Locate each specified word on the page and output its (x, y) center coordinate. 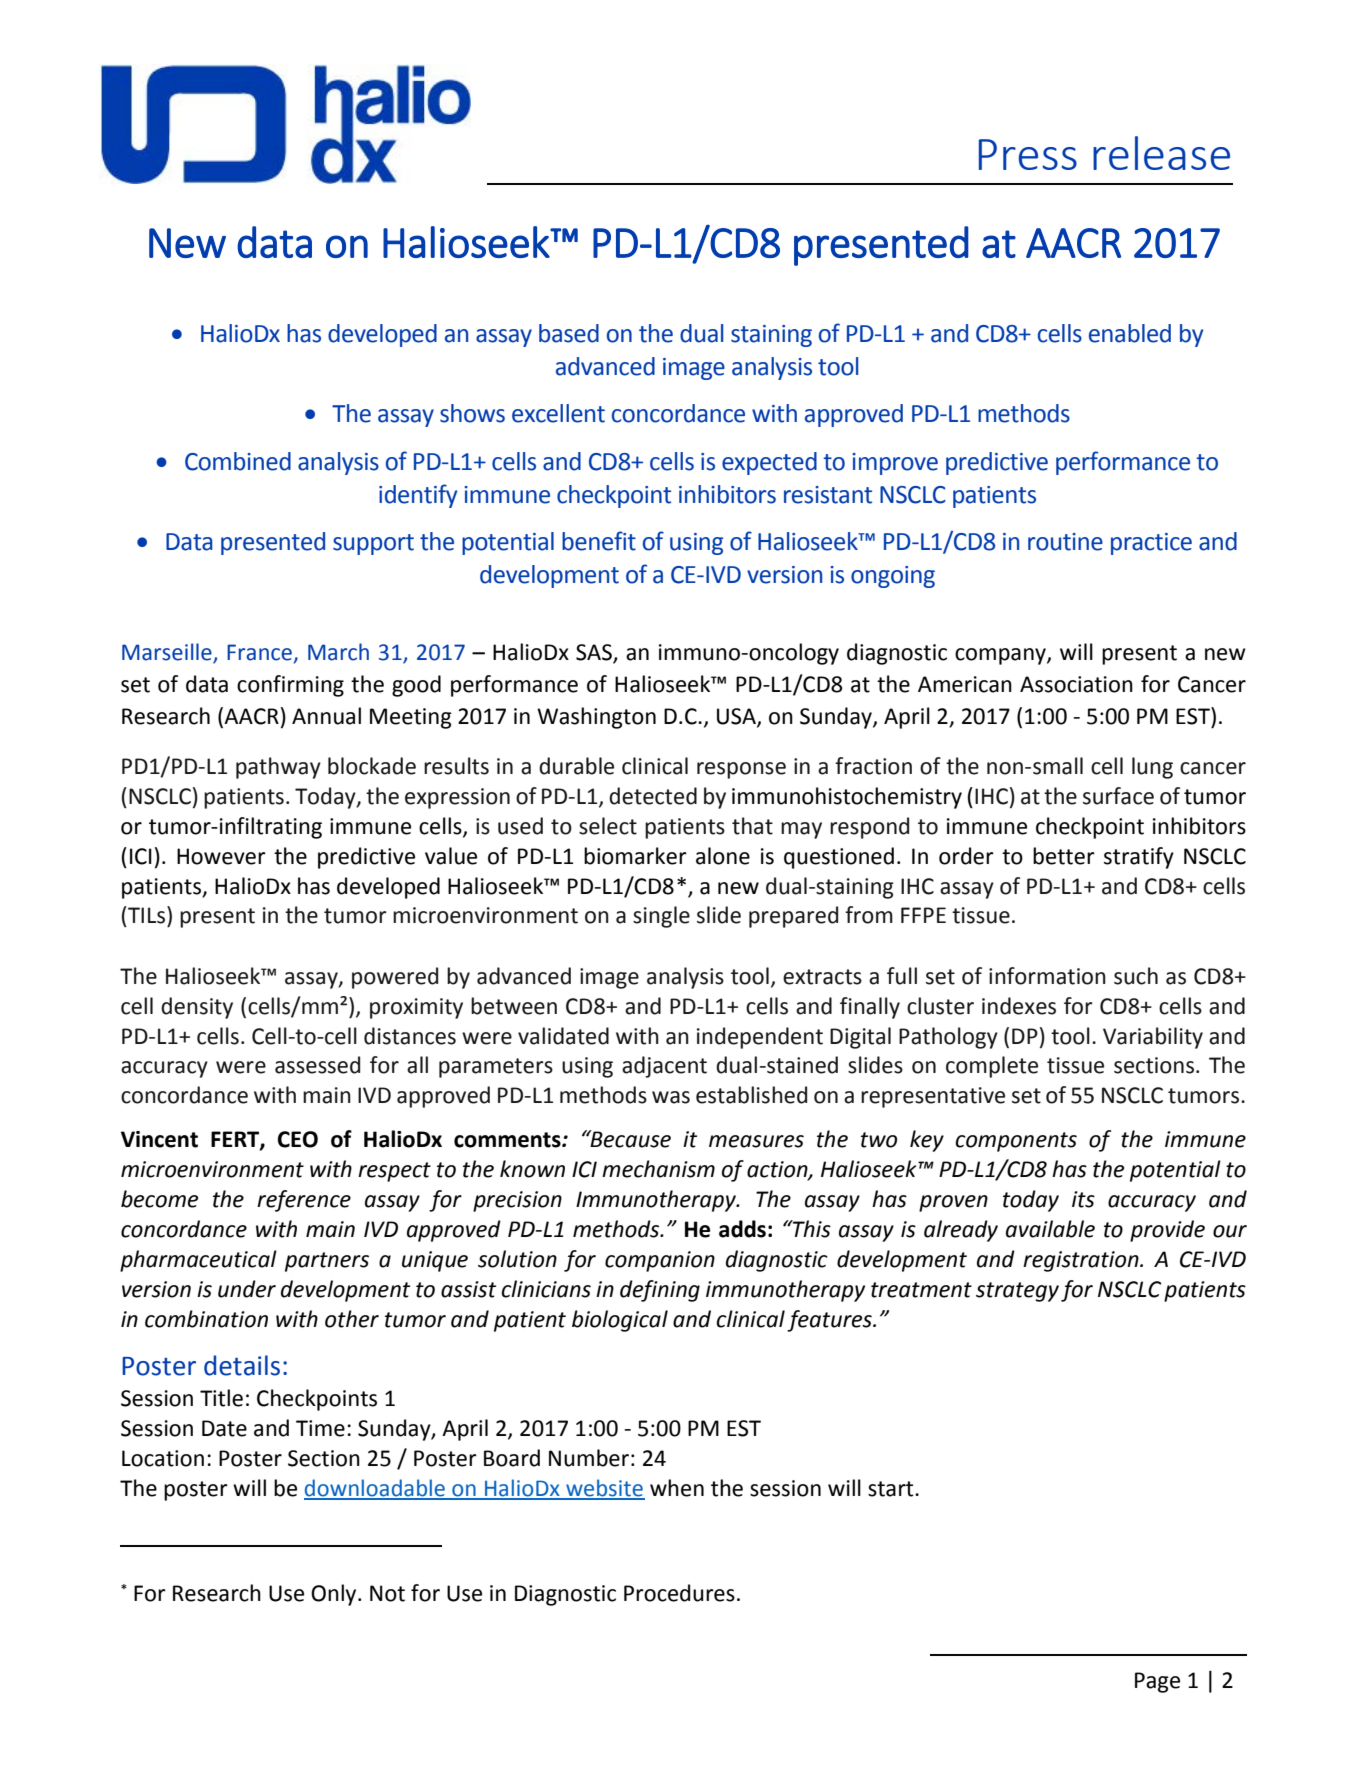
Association (1076, 684)
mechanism (658, 1169)
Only (335, 1595)
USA (737, 717)
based (569, 333)
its (1083, 1199)
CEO (298, 1139)
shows (472, 413)
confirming (290, 686)
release (1161, 153)
